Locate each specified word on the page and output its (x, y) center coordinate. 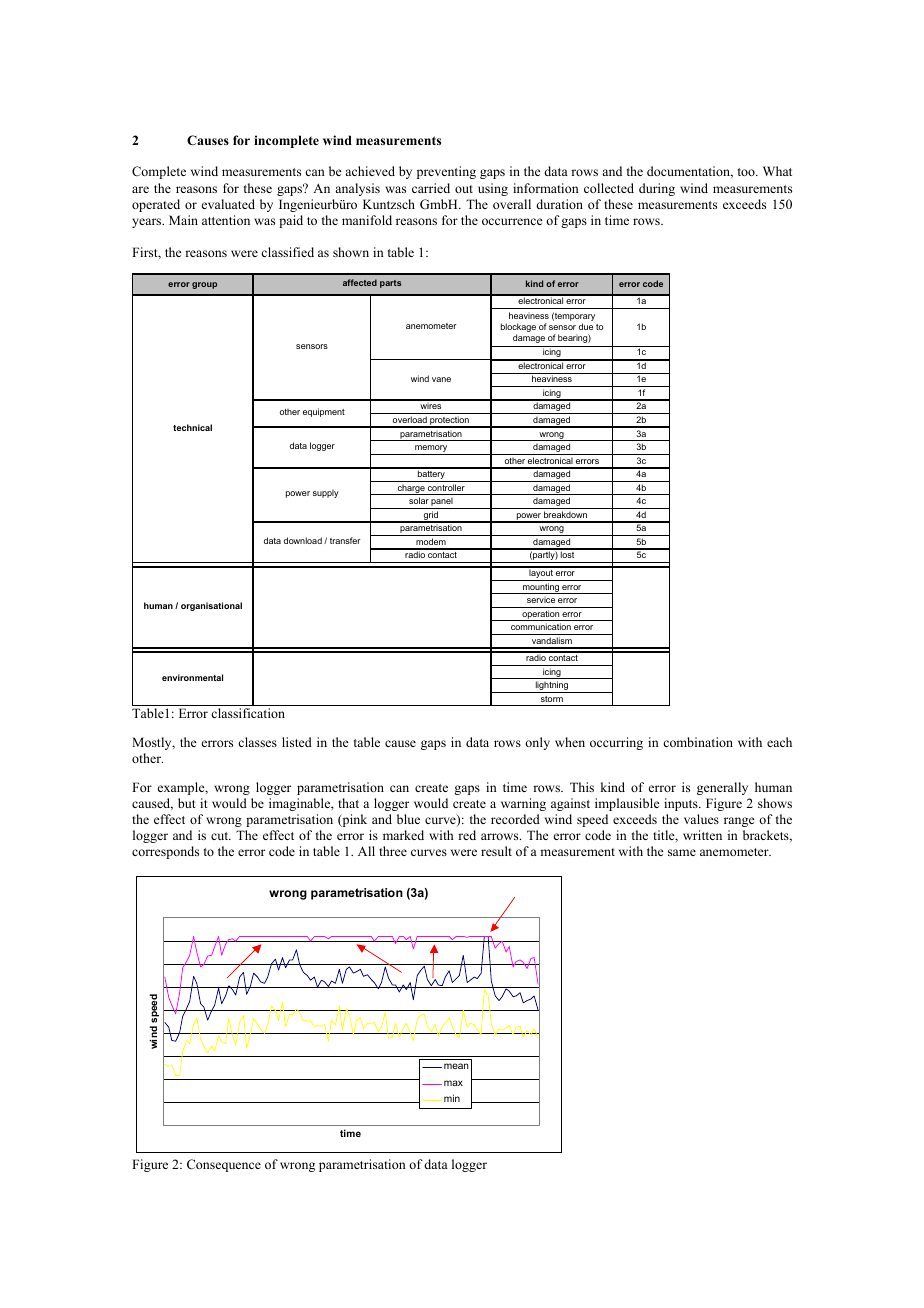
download (303, 540)
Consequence (224, 1165)
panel (442, 503)
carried (431, 188)
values (701, 819)
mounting (541, 588)
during (657, 189)
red (467, 835)
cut (221, 836)
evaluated (228, 204)
